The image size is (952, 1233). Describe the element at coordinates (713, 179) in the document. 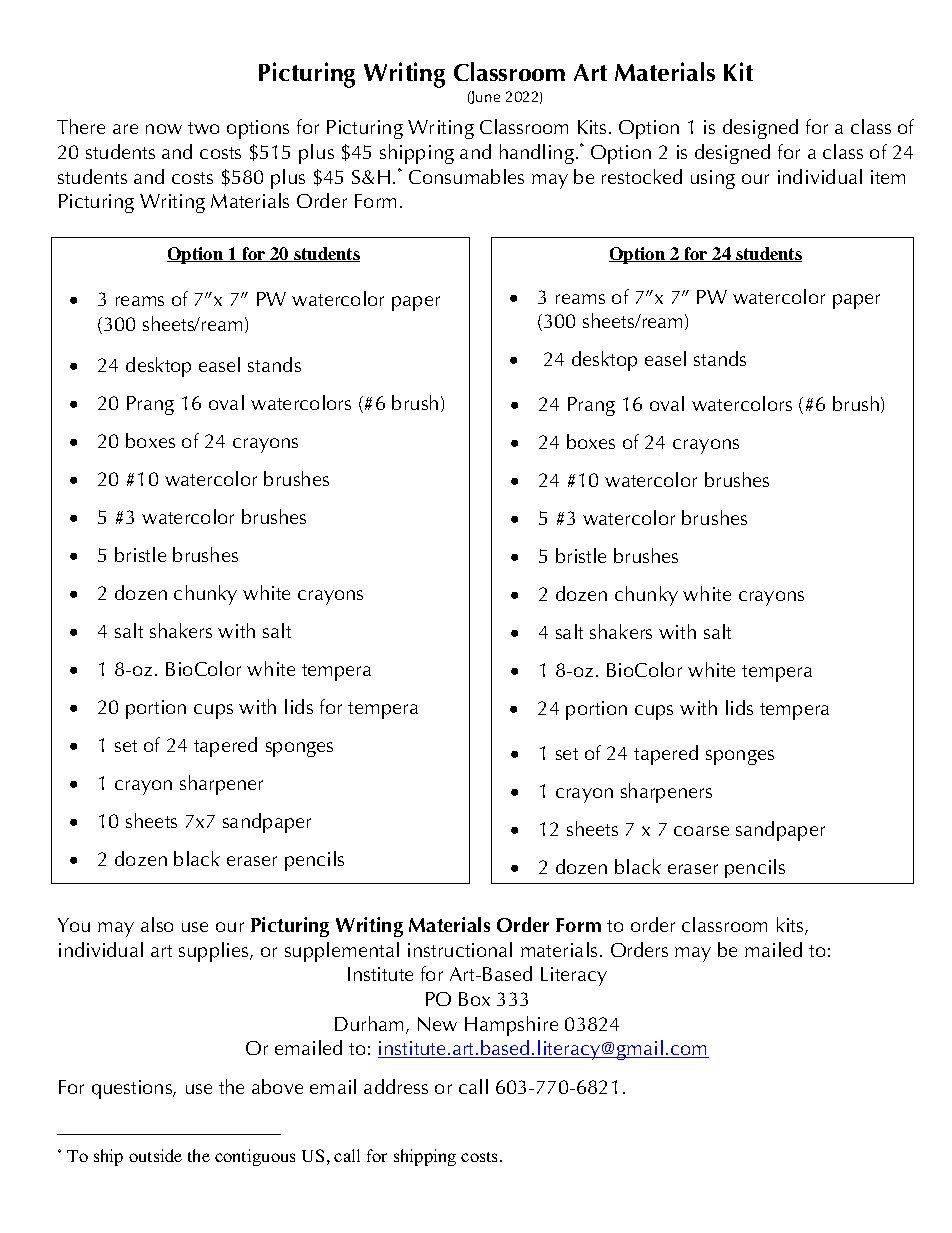

I see `using` at that location.
